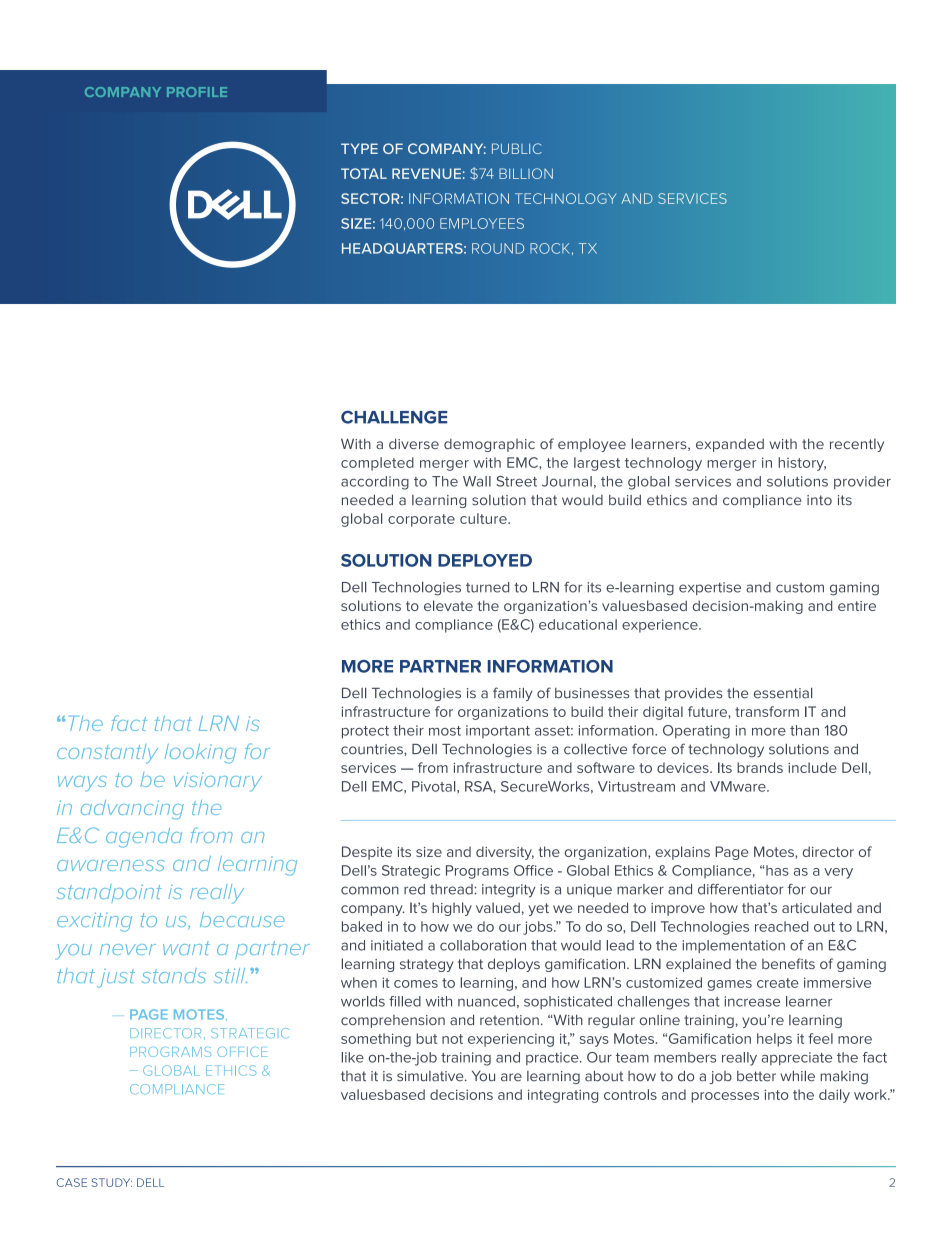 This screenshot has width=952, height=1233. I want to click on PUBLIC, so click(517, 148).
